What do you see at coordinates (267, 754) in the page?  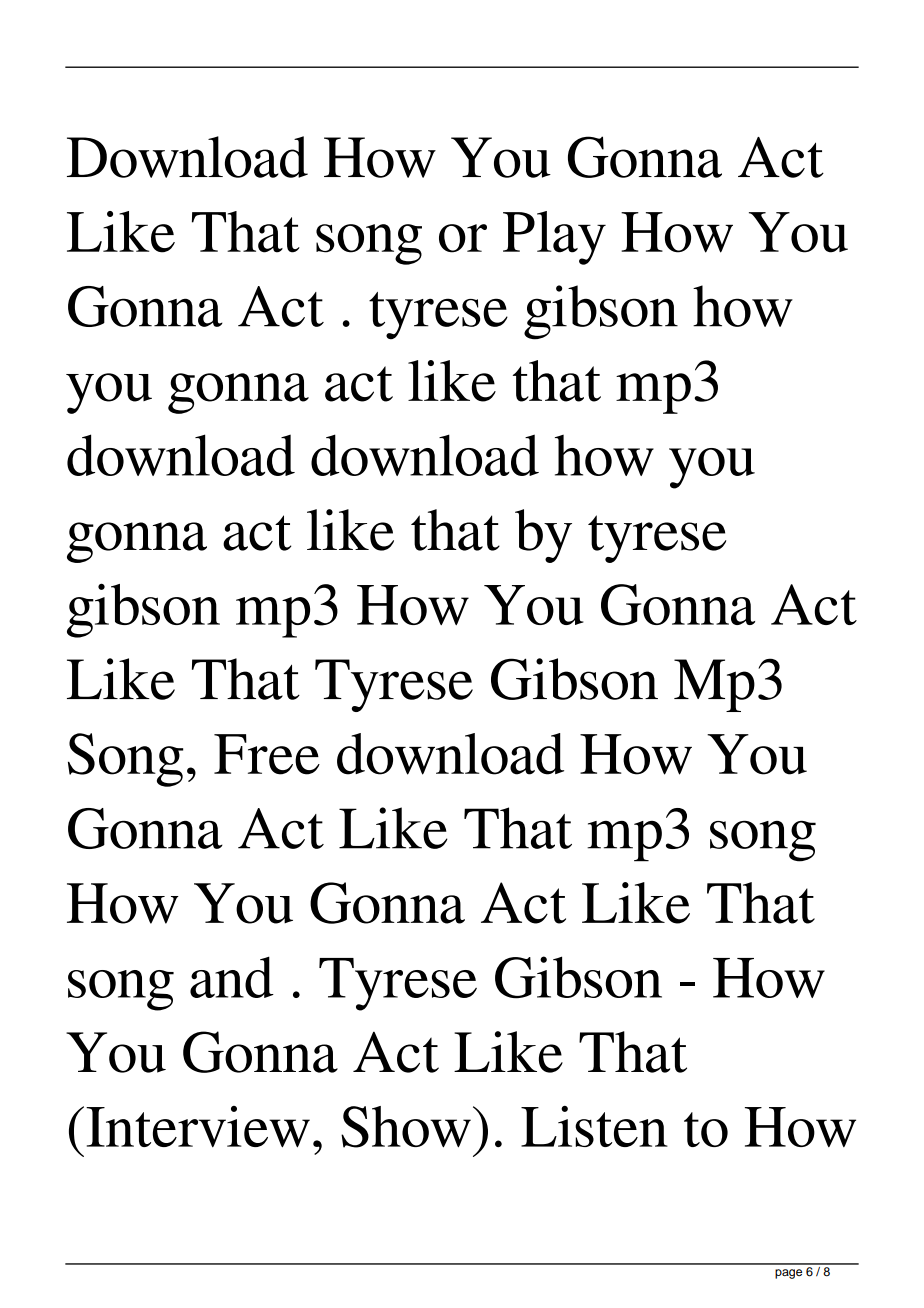 I see `Free` at bounding box center [267, 754].
